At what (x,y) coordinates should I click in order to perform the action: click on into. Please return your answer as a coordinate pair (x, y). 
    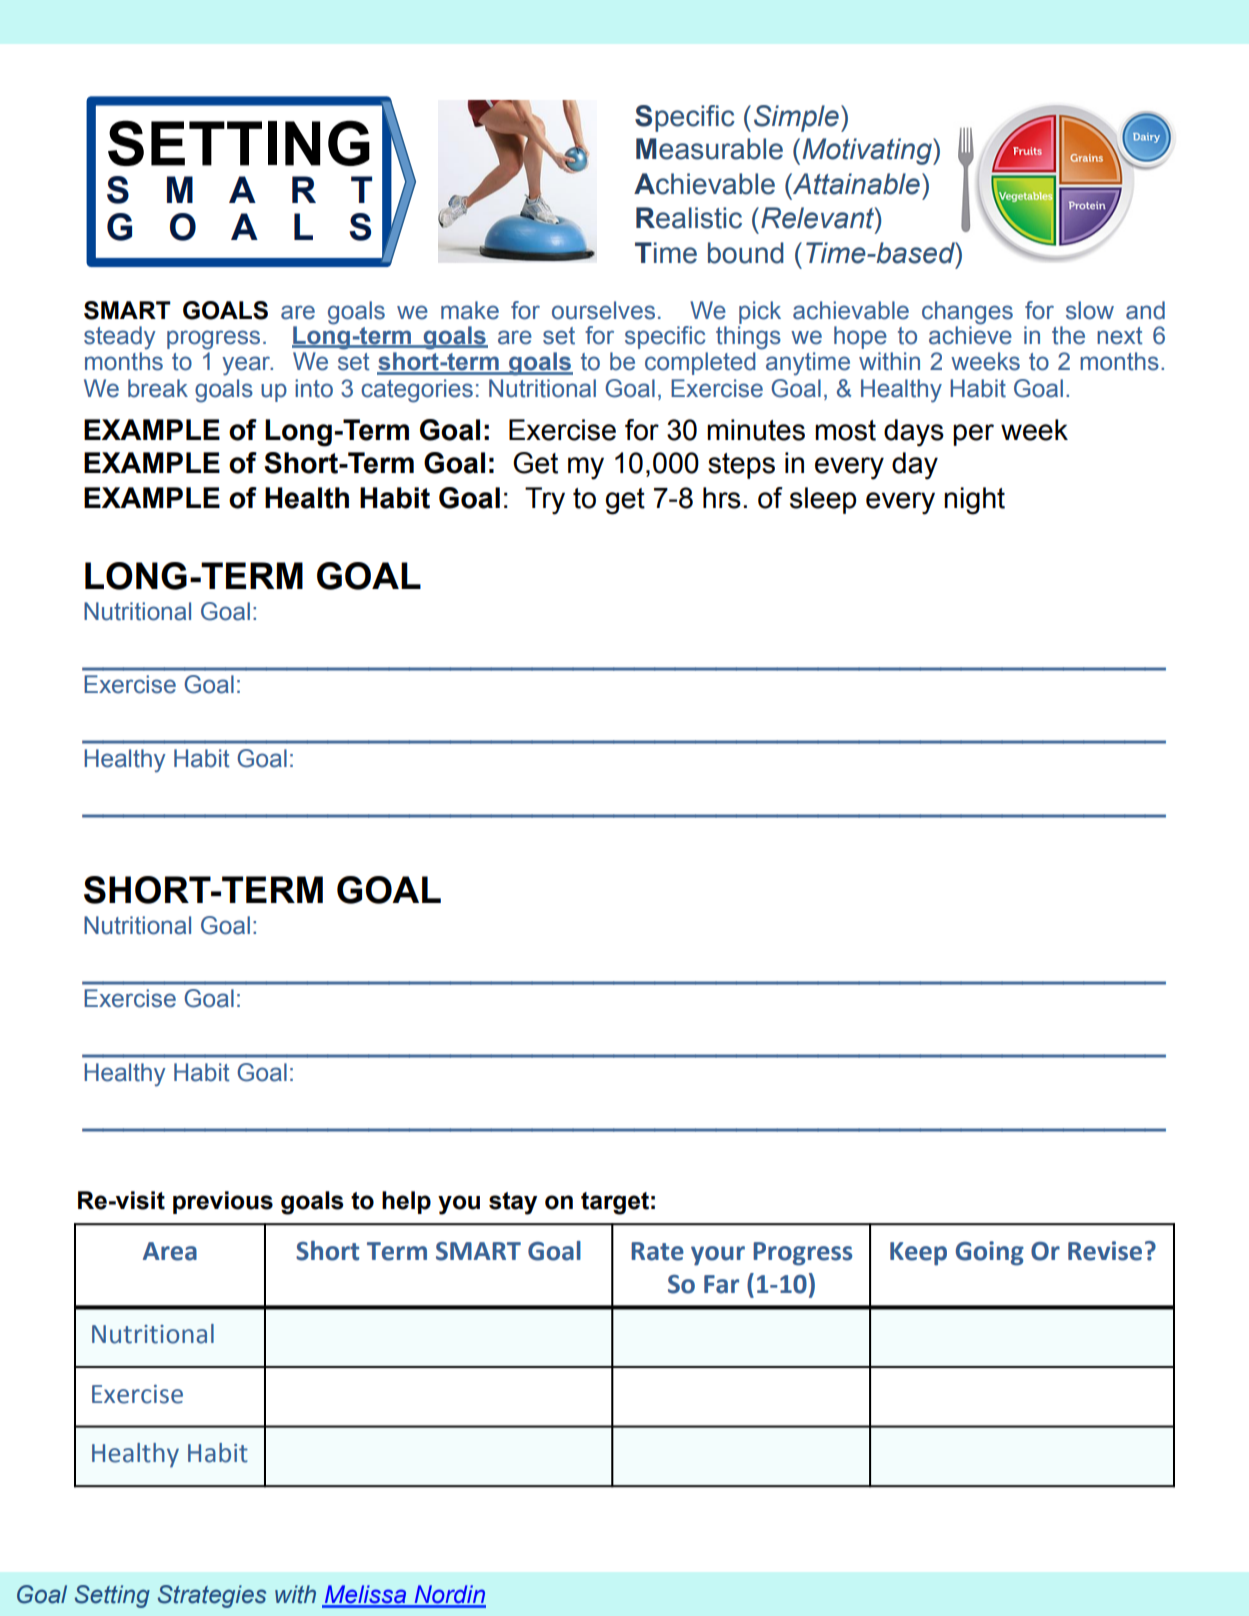
    Looking at the image, I should click on (314, 388).
